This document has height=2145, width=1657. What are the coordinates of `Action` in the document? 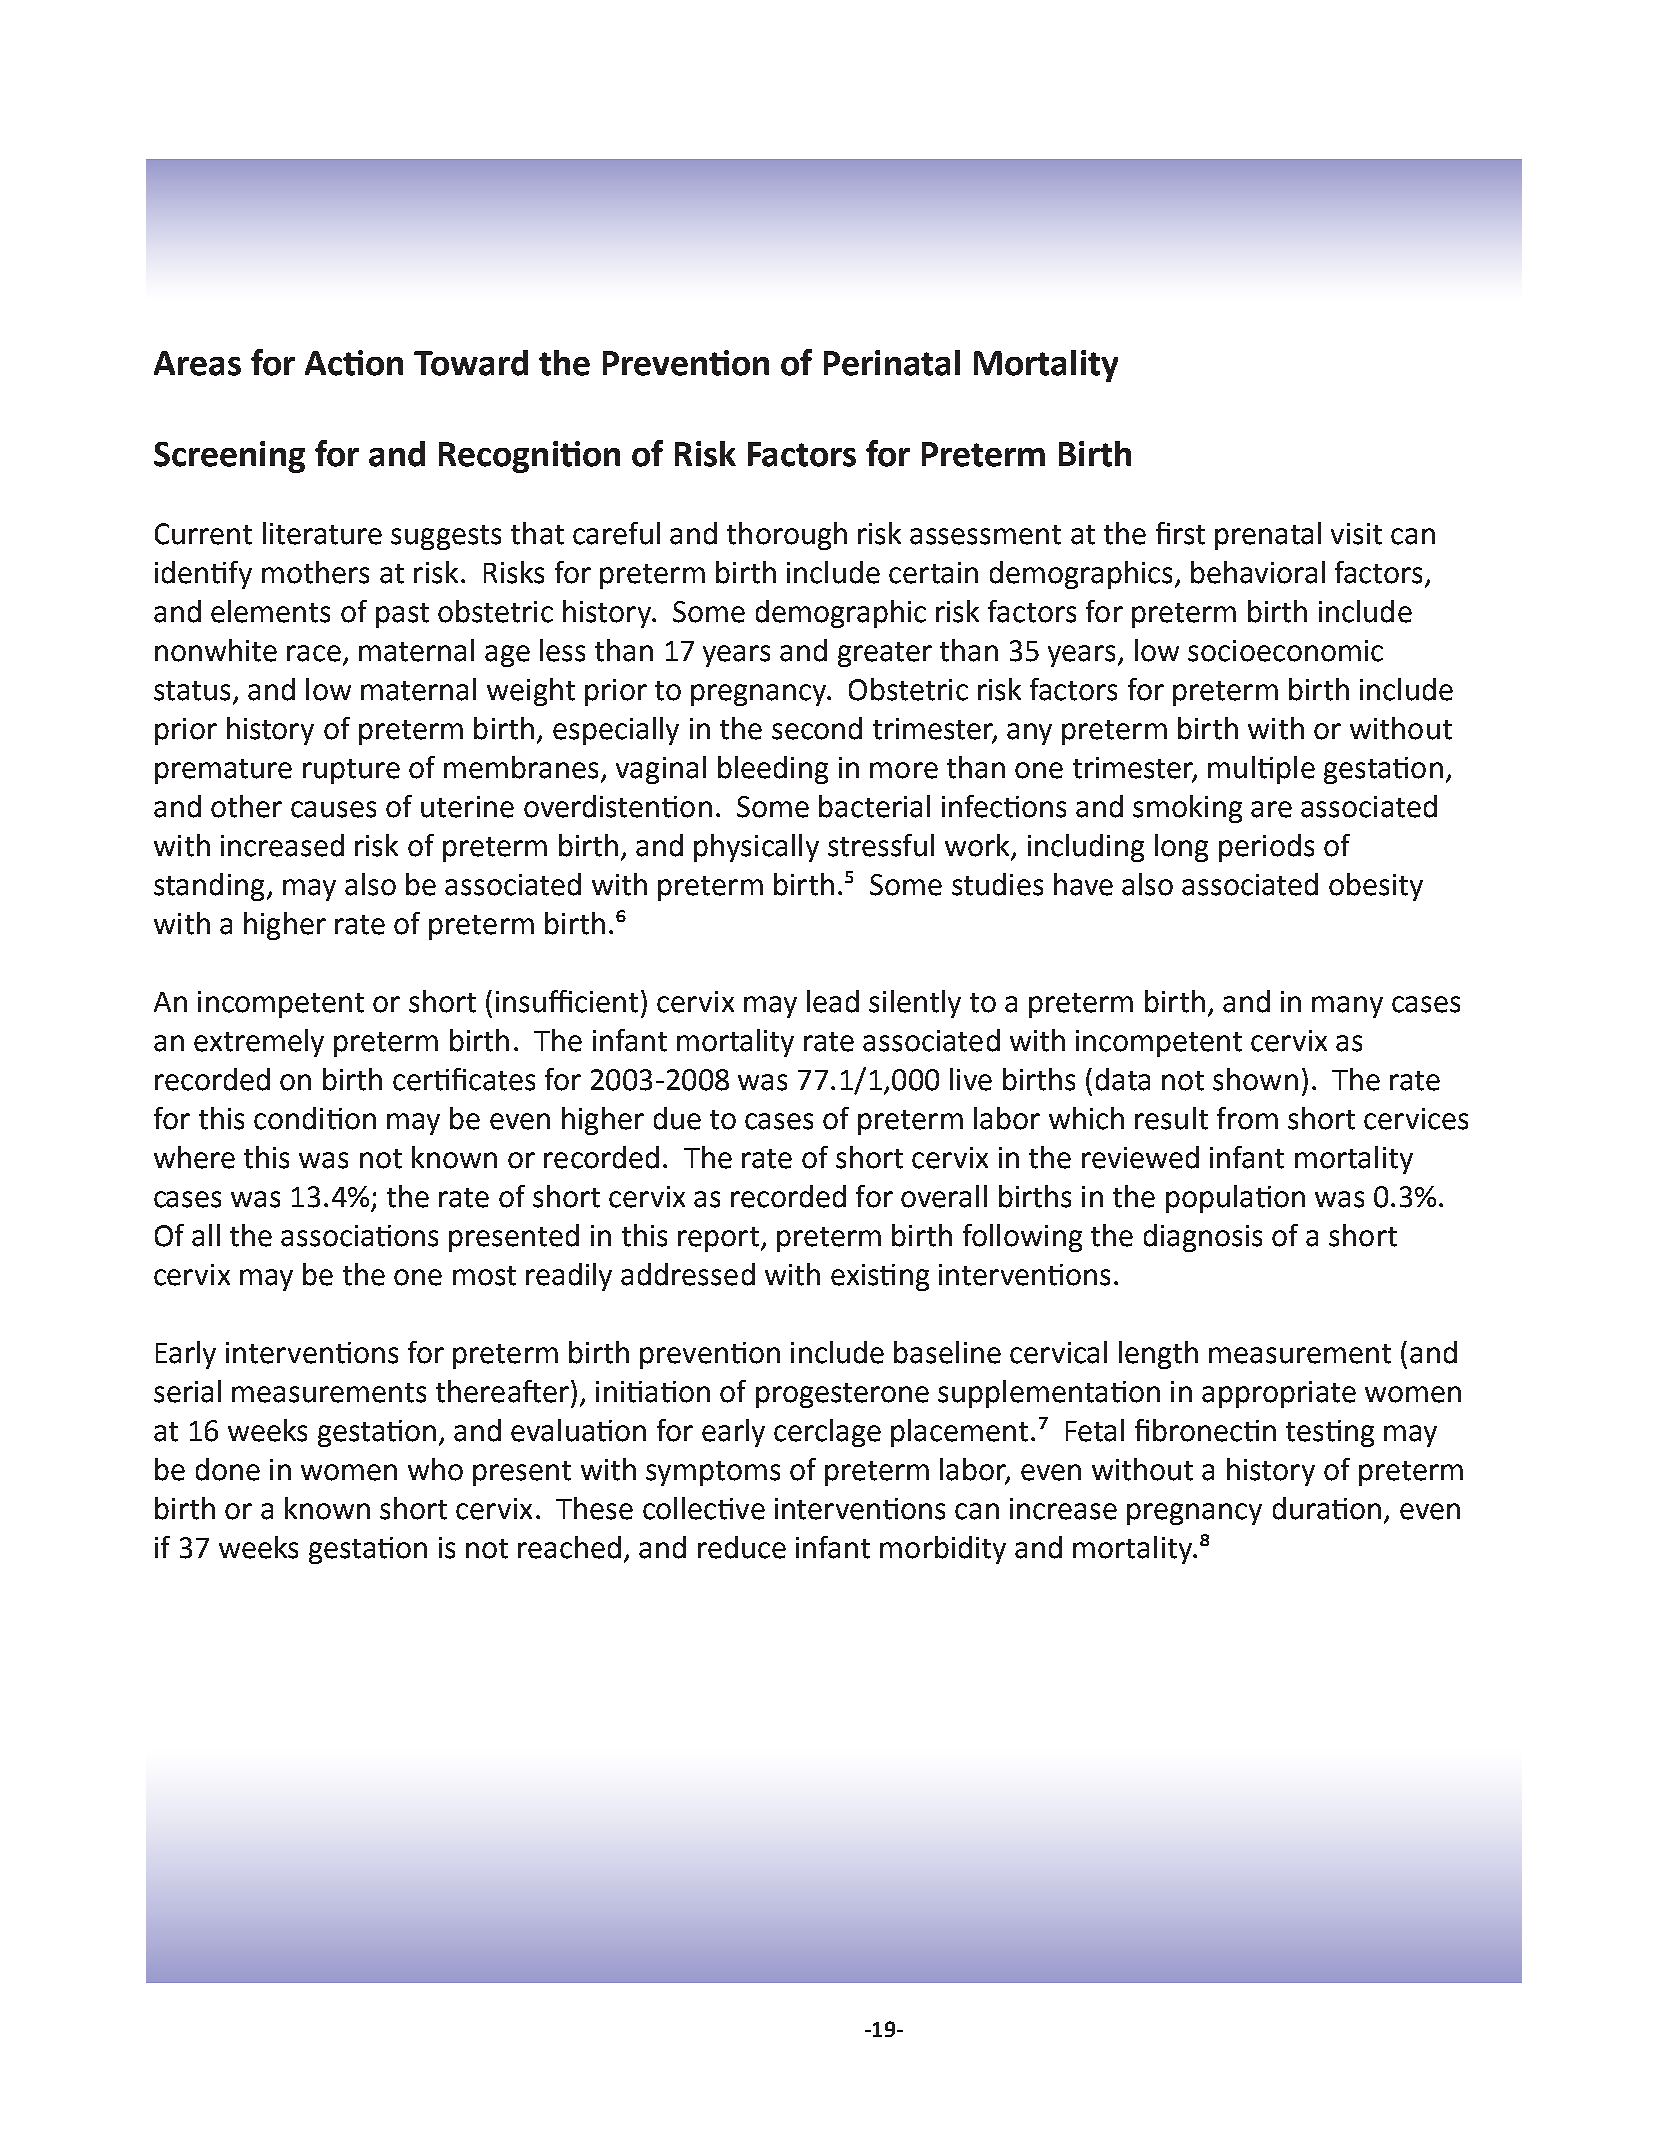 It's located at (354, 363).
